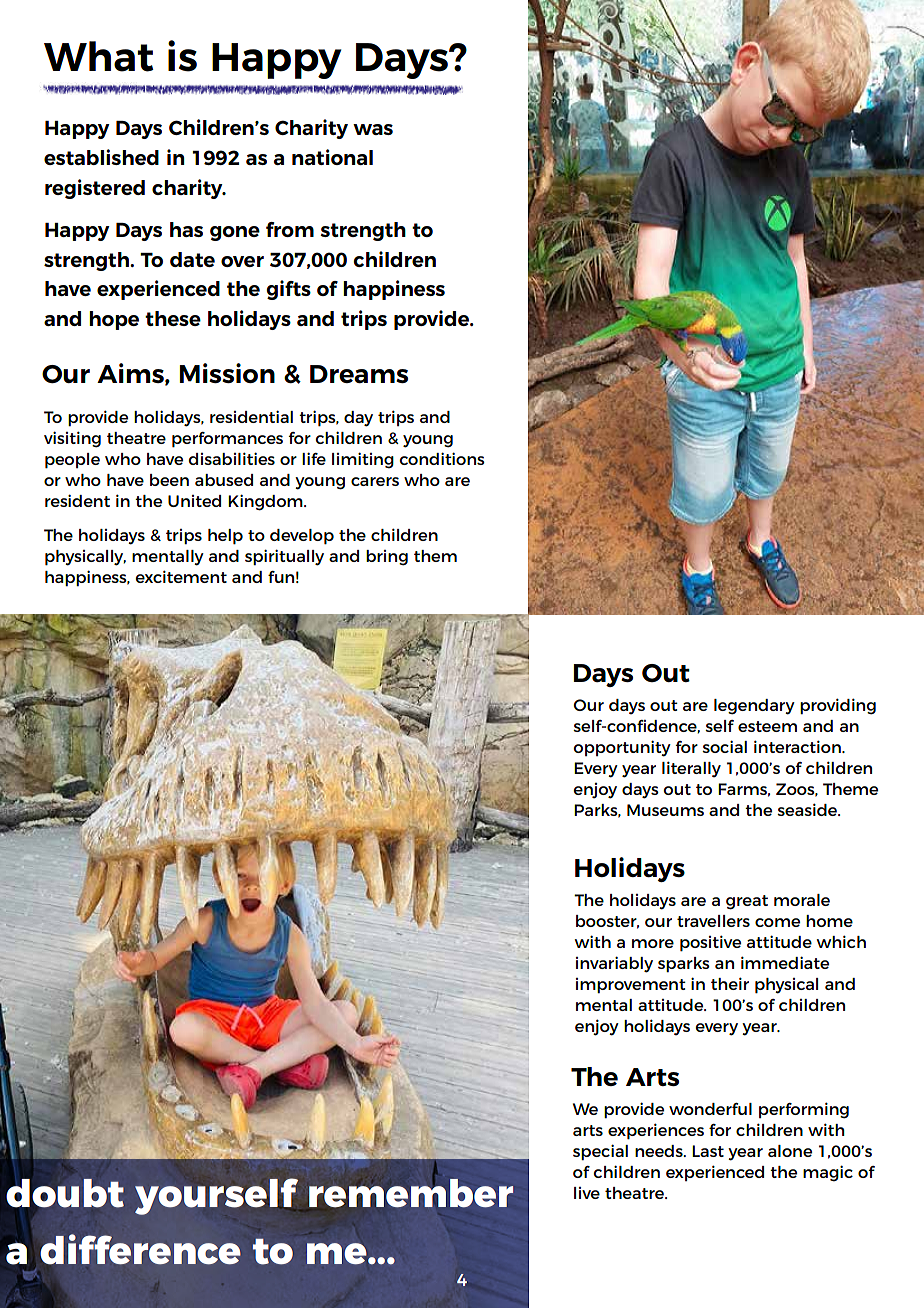  Describe the element at coordinates (141, 1249) in the screenshot. I see `difference` at that location.
